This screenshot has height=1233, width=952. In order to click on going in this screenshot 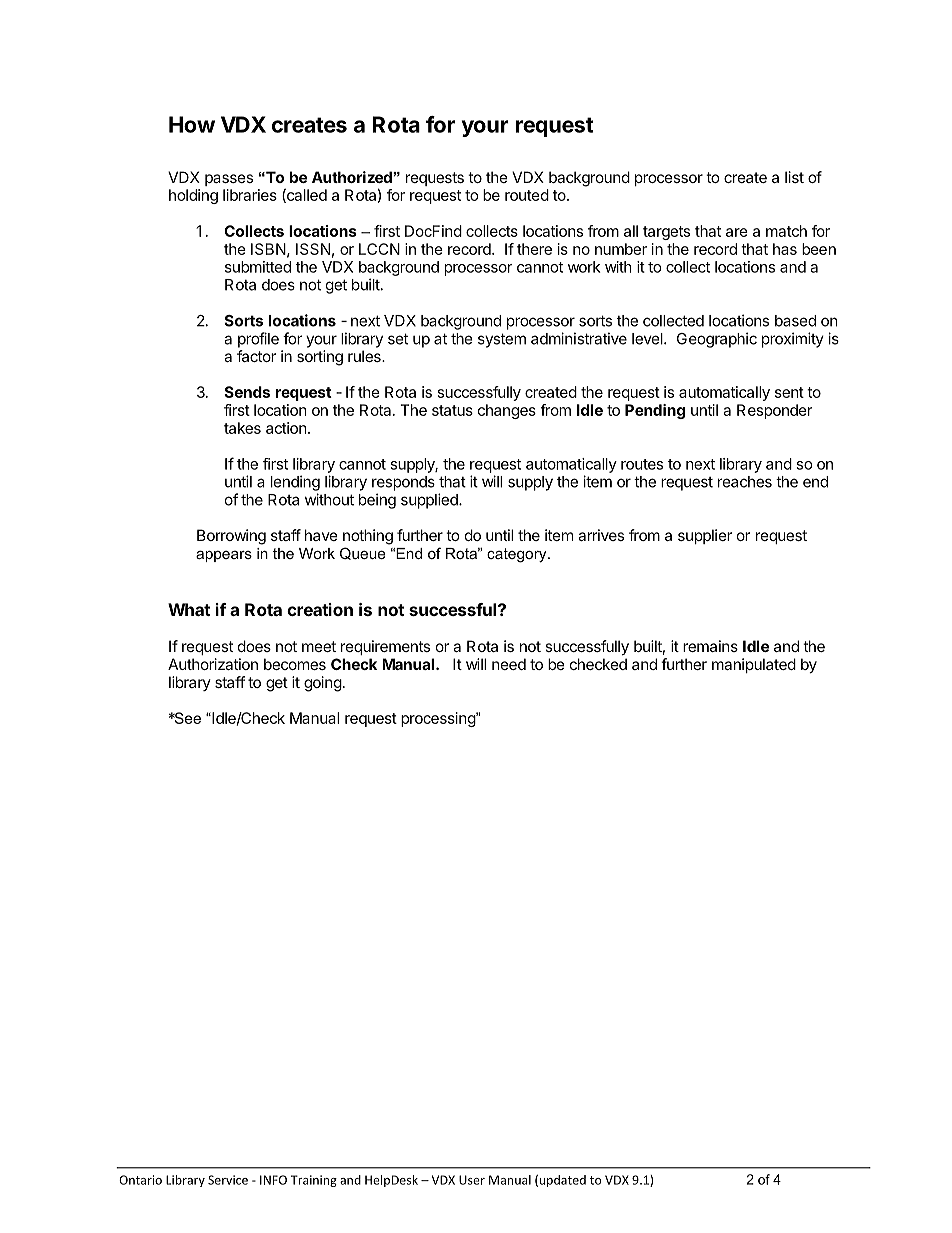, I will do `click(323, 684)`.
